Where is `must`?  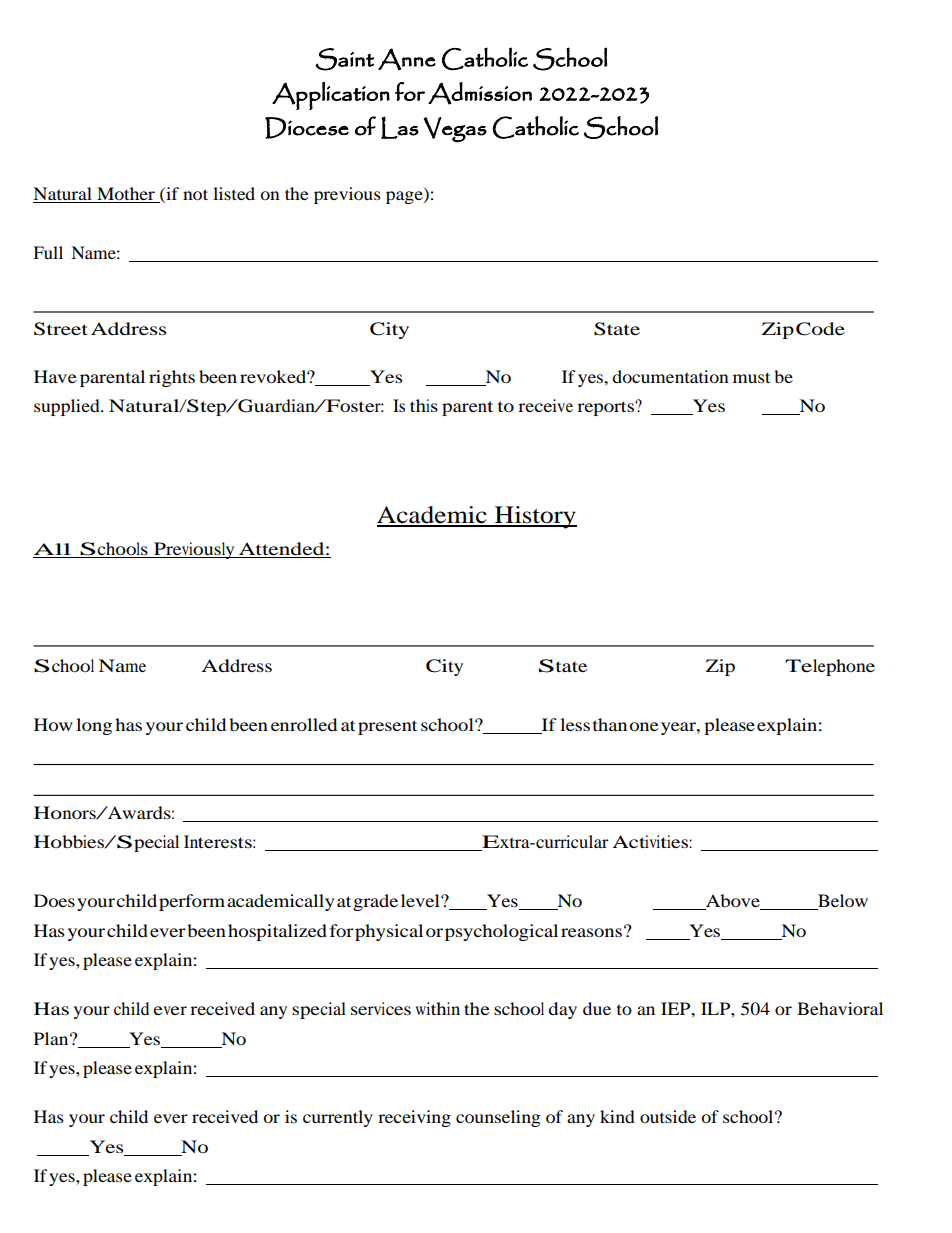 must is located at coordinates (751, 377).
